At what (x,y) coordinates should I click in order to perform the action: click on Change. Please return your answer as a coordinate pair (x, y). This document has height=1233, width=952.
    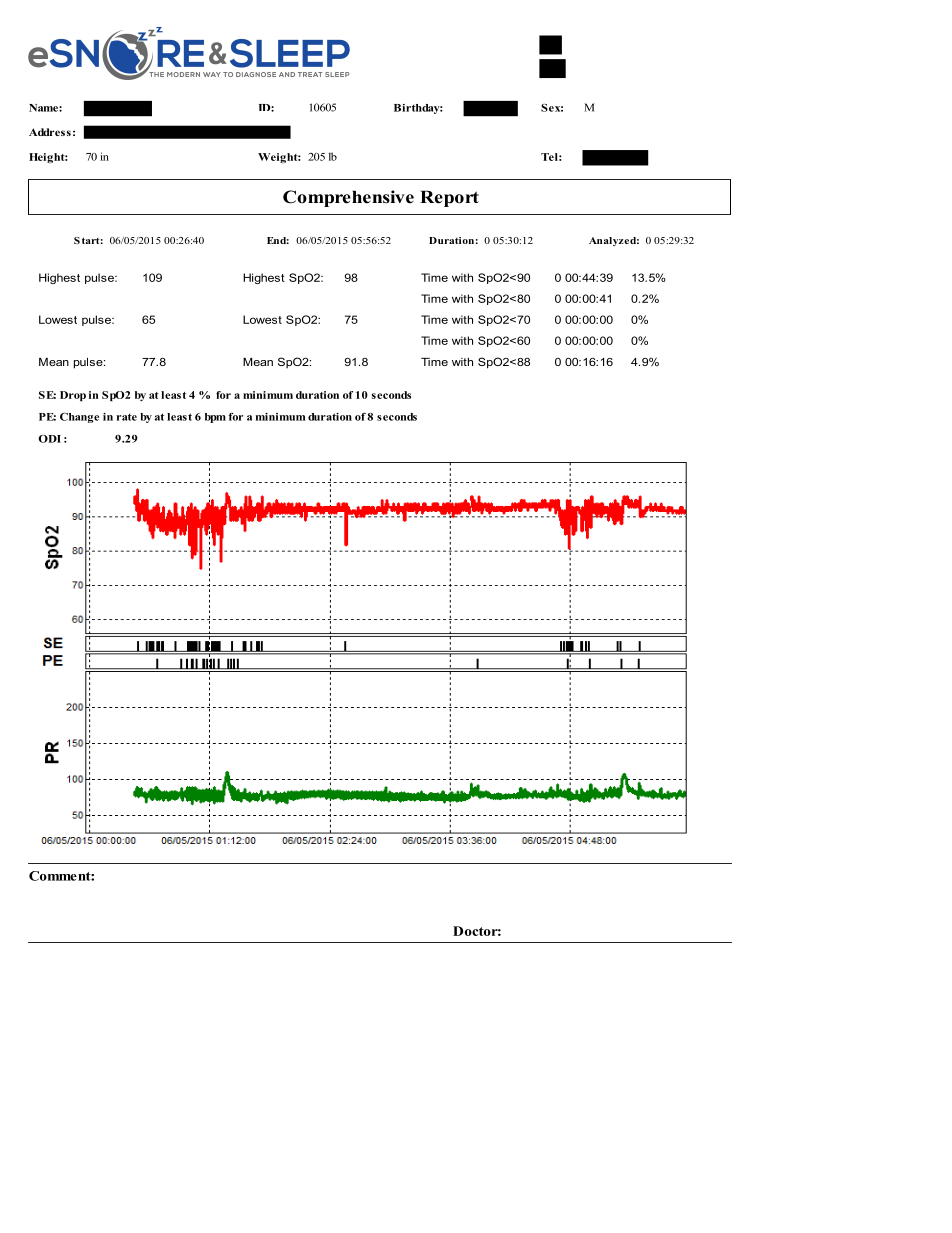
    Looking at the image, I should click on (79, 417).
